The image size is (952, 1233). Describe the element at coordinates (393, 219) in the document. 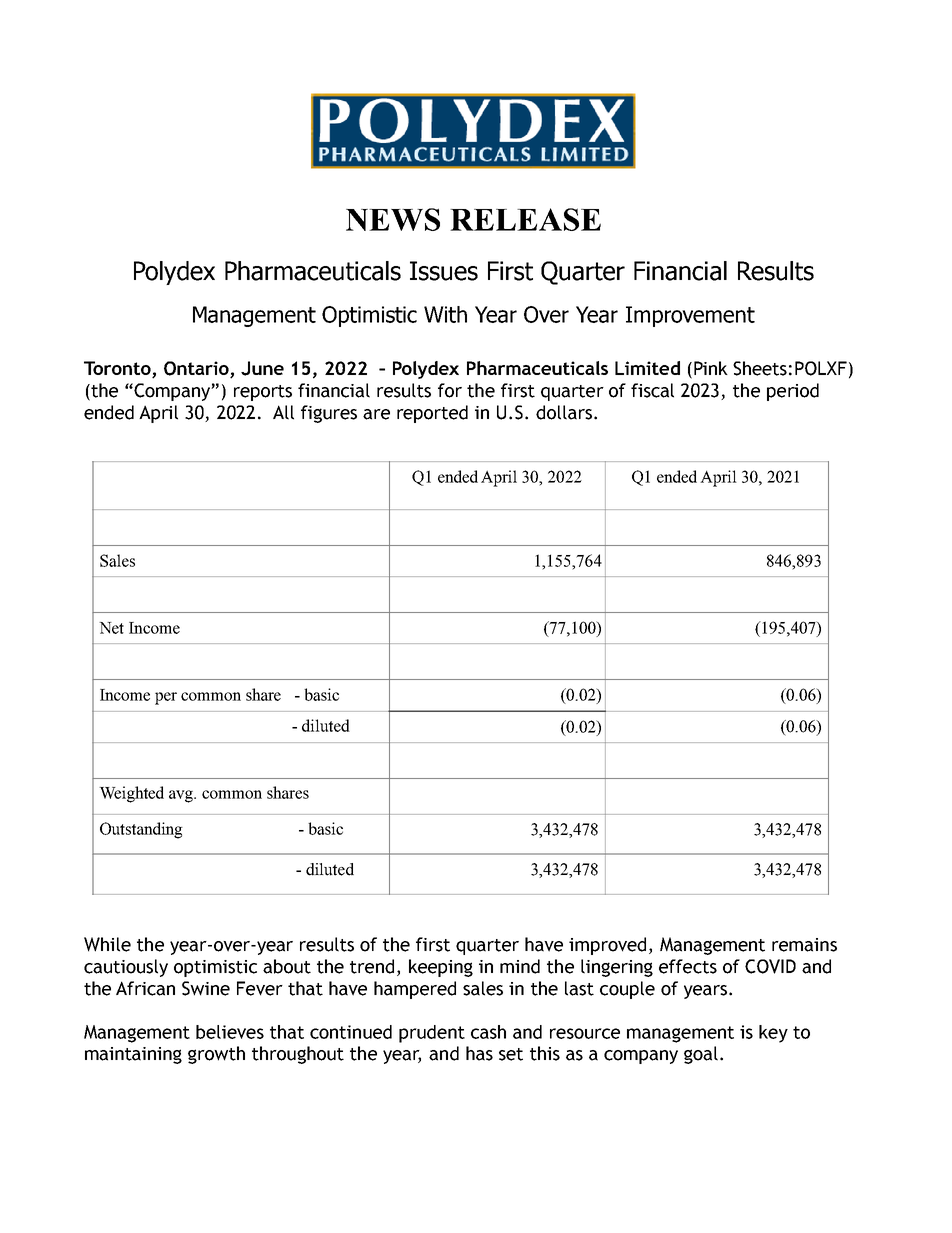

I see `NEWS` at that location.
